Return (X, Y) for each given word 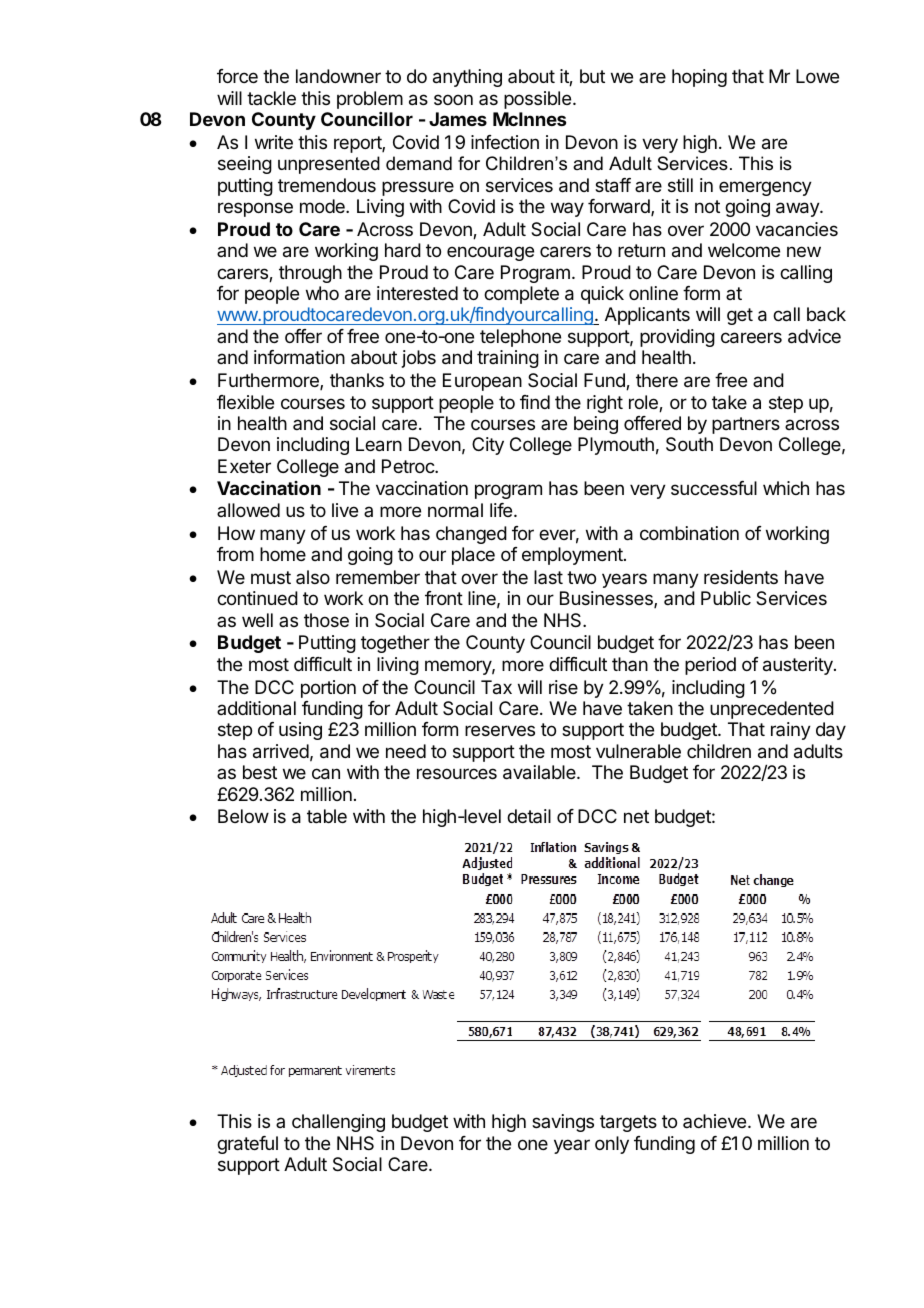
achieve (716, 1121)
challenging (338, 1123)
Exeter (244, 466)
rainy (791, 731)
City (488, 446)
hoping (699, 78)
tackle (271, 98)
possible (537, 100)
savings (563, 1123)
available (540, 772)
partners (746, 425)
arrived (281, 751)
